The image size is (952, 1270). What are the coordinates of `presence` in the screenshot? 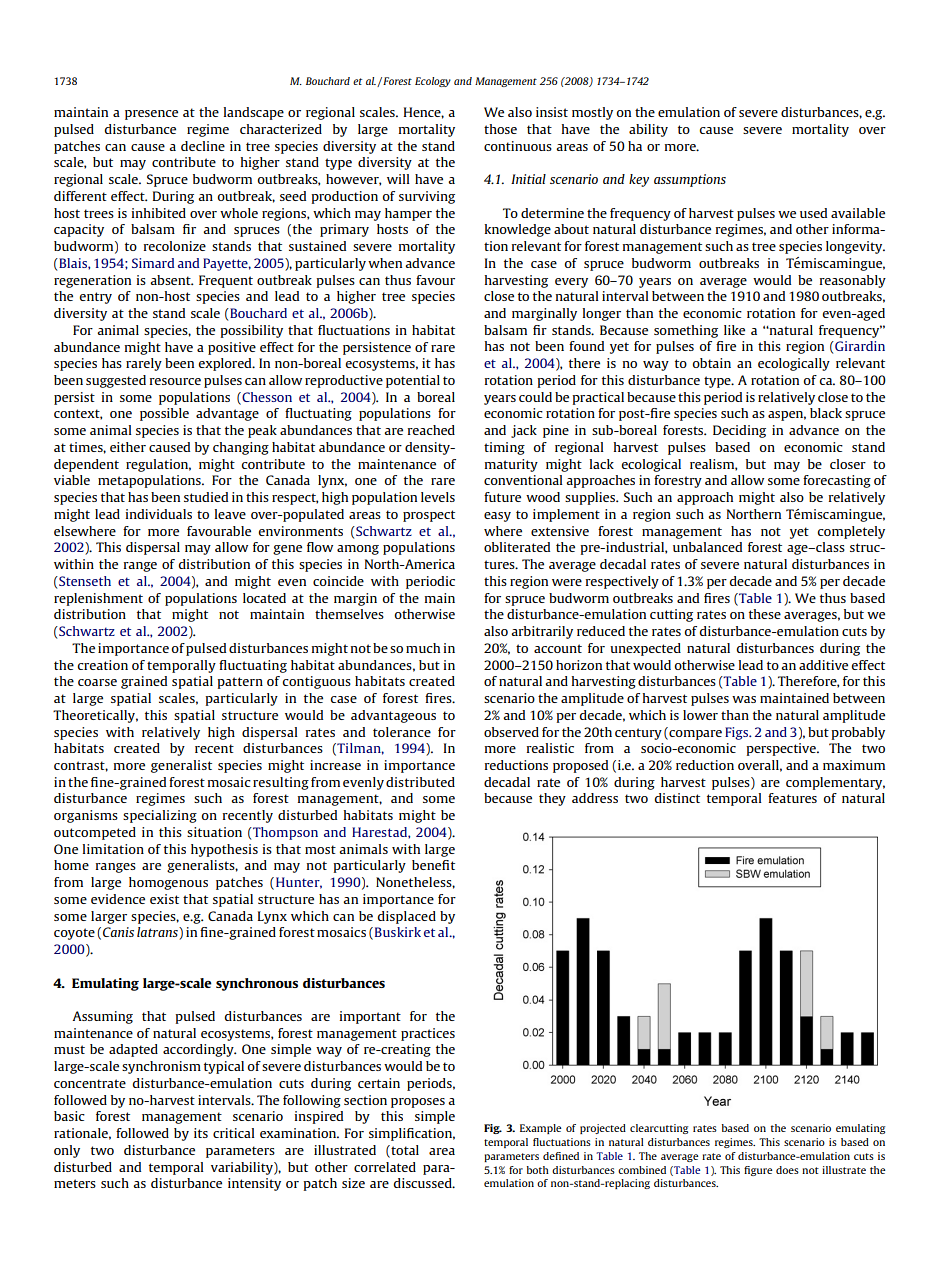 It's located at (151, 115).
